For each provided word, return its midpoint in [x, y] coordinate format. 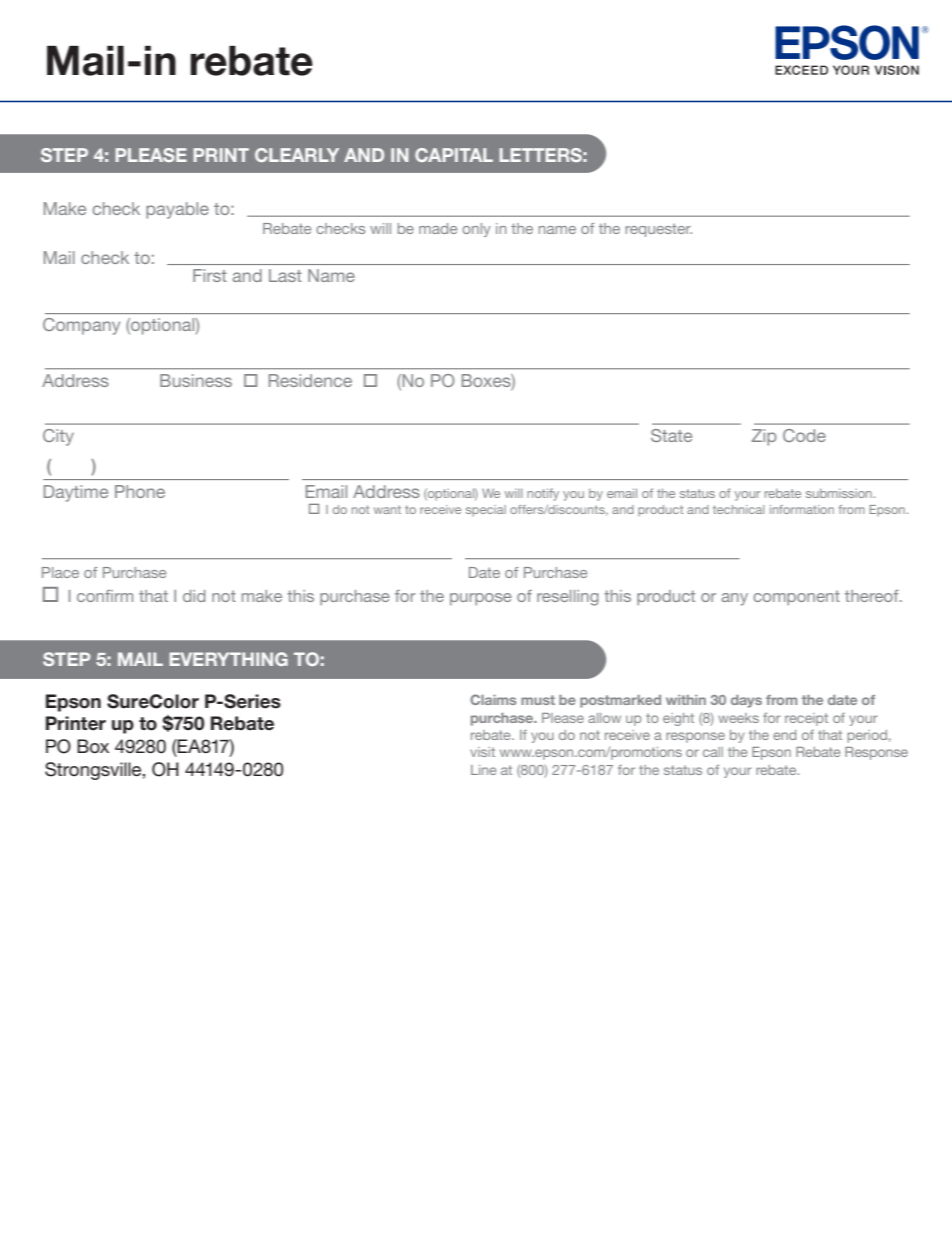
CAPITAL [454, 155]
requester [658, 230]
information [802, 509]
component [796, 597]
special [486, 510]
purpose [481, 599]
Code [804, 435]
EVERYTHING [228, 659]
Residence [310, 380]
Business [196, 380]
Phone [140, 491]
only [476, 230]
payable [177, 210]
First [210, 275]
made [438, 228]
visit [482, 752]
